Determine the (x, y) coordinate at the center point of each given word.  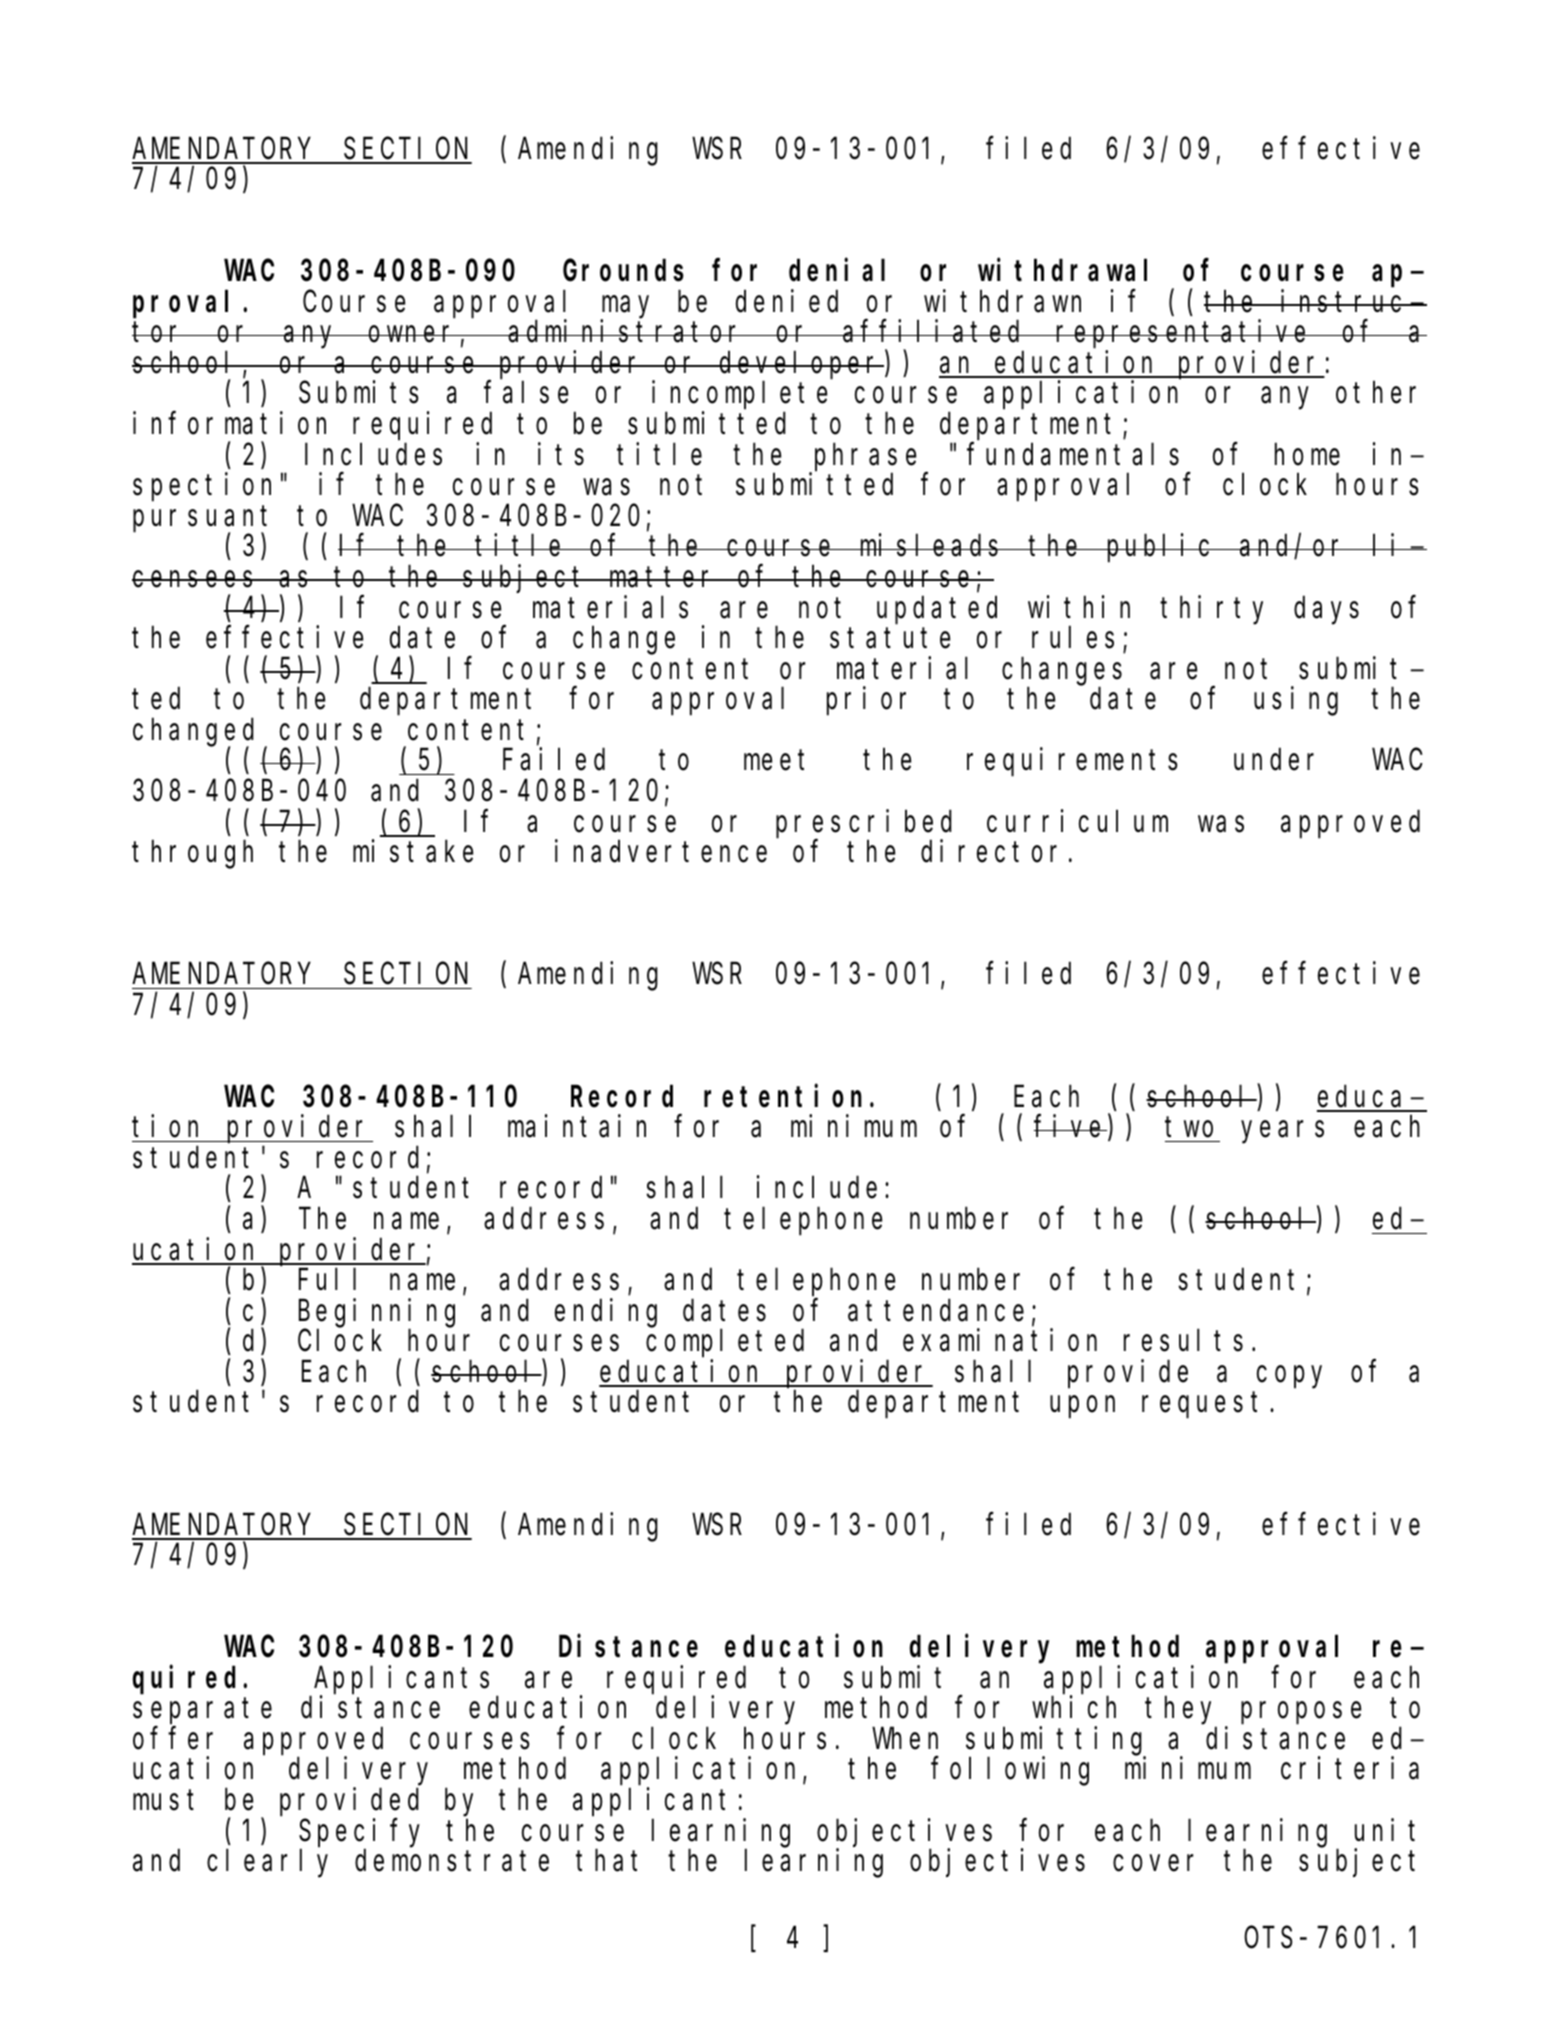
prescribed (864, 824)
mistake (413, 851)
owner (414, 335)
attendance (936, 1311)
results (1183, 1341)
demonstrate (452, 1861)
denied (787, 301)
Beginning (377, 1313)
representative (1184, 334)
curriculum (1077, 821)
